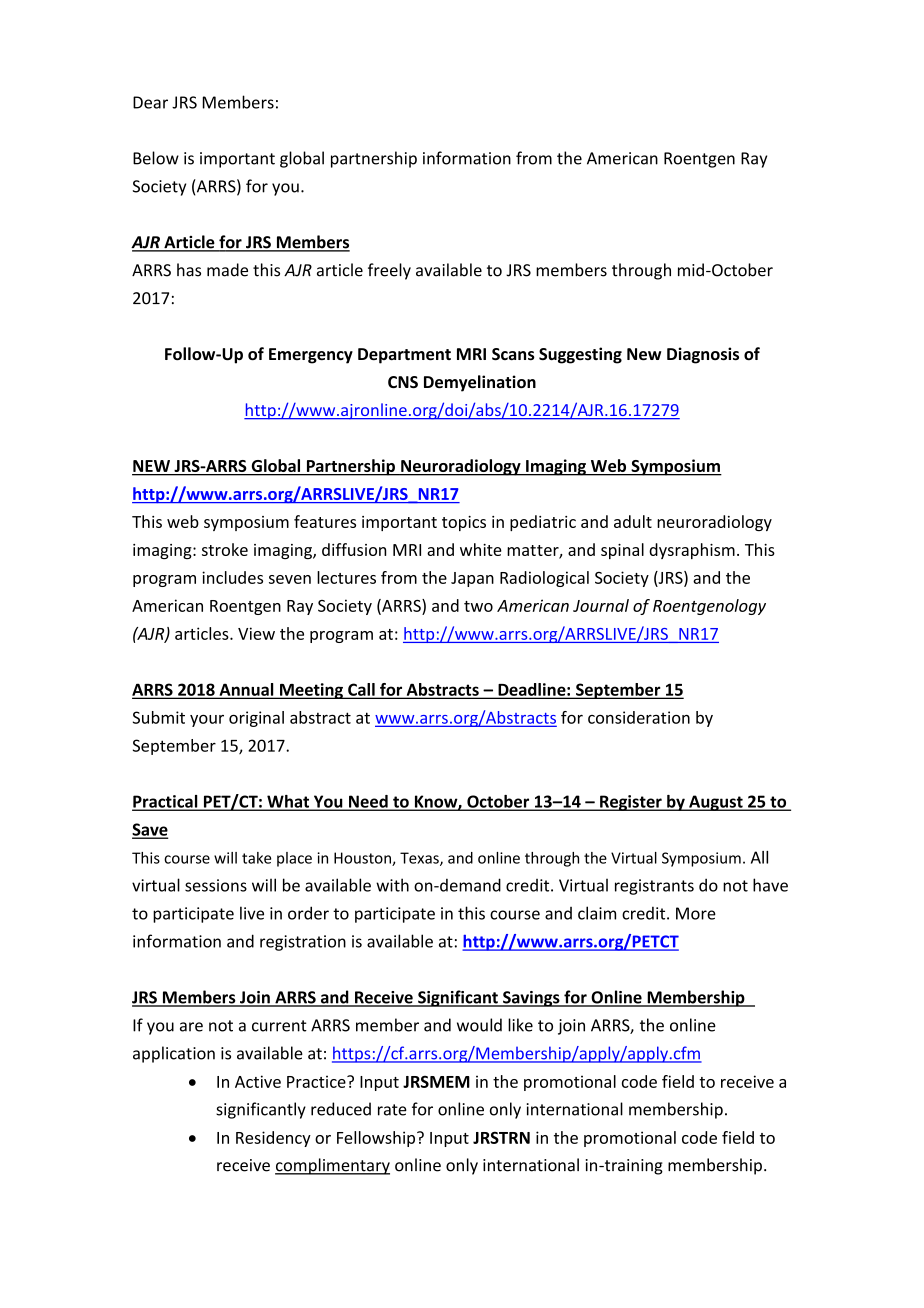 The image size is (924, 1308). Describe the element at coordinates (464, 523) in the image. I see `topics` at that location.
